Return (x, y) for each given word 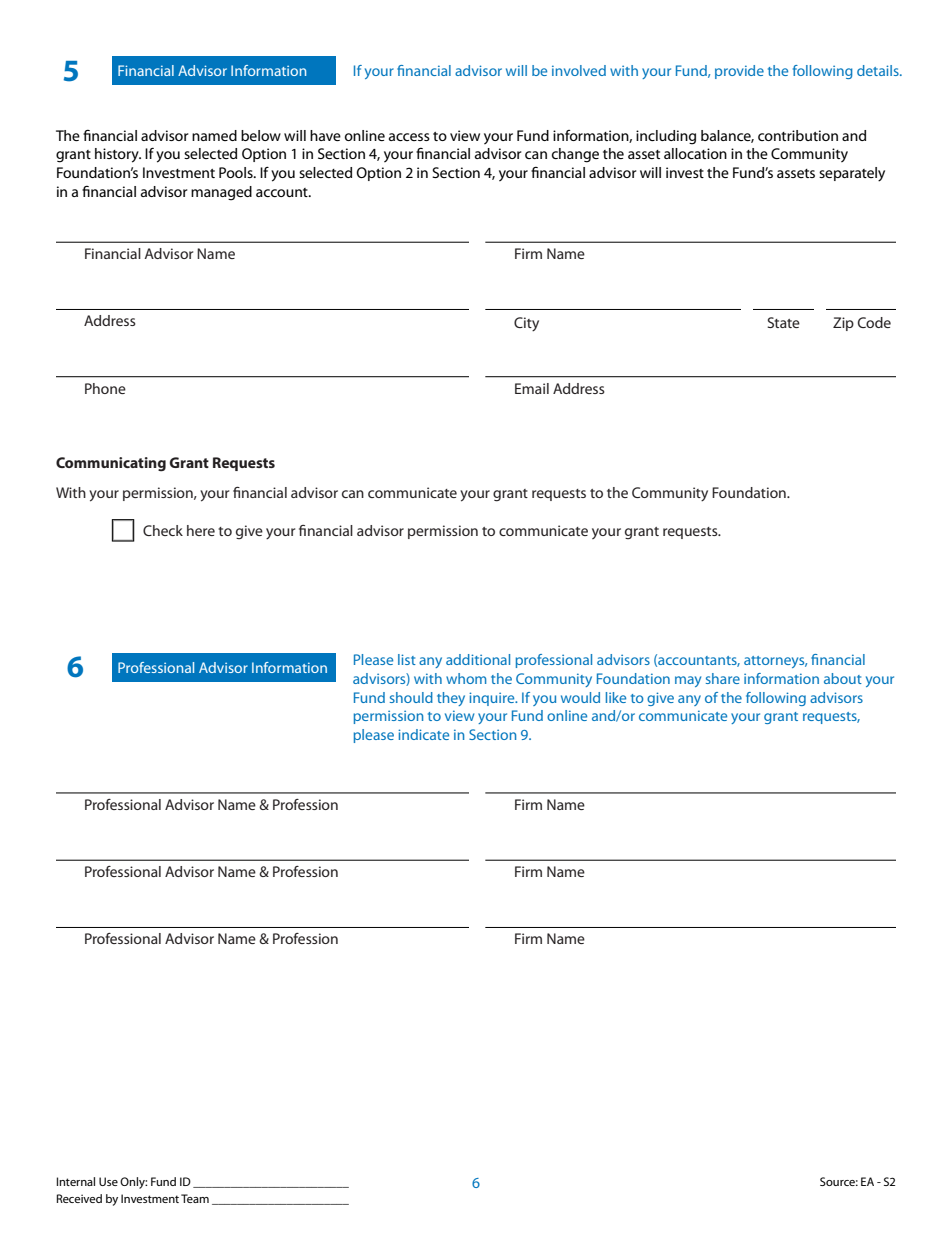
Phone (105, 388)
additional (478, 659)
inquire (493, 699)
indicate (423, 734)
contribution (798, 135)
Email (532, 388)
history (118, 155)
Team (195, 1198)
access (409, 137)
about (843, 678)
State (783, 322)
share (723, 678)
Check (163, 530)
